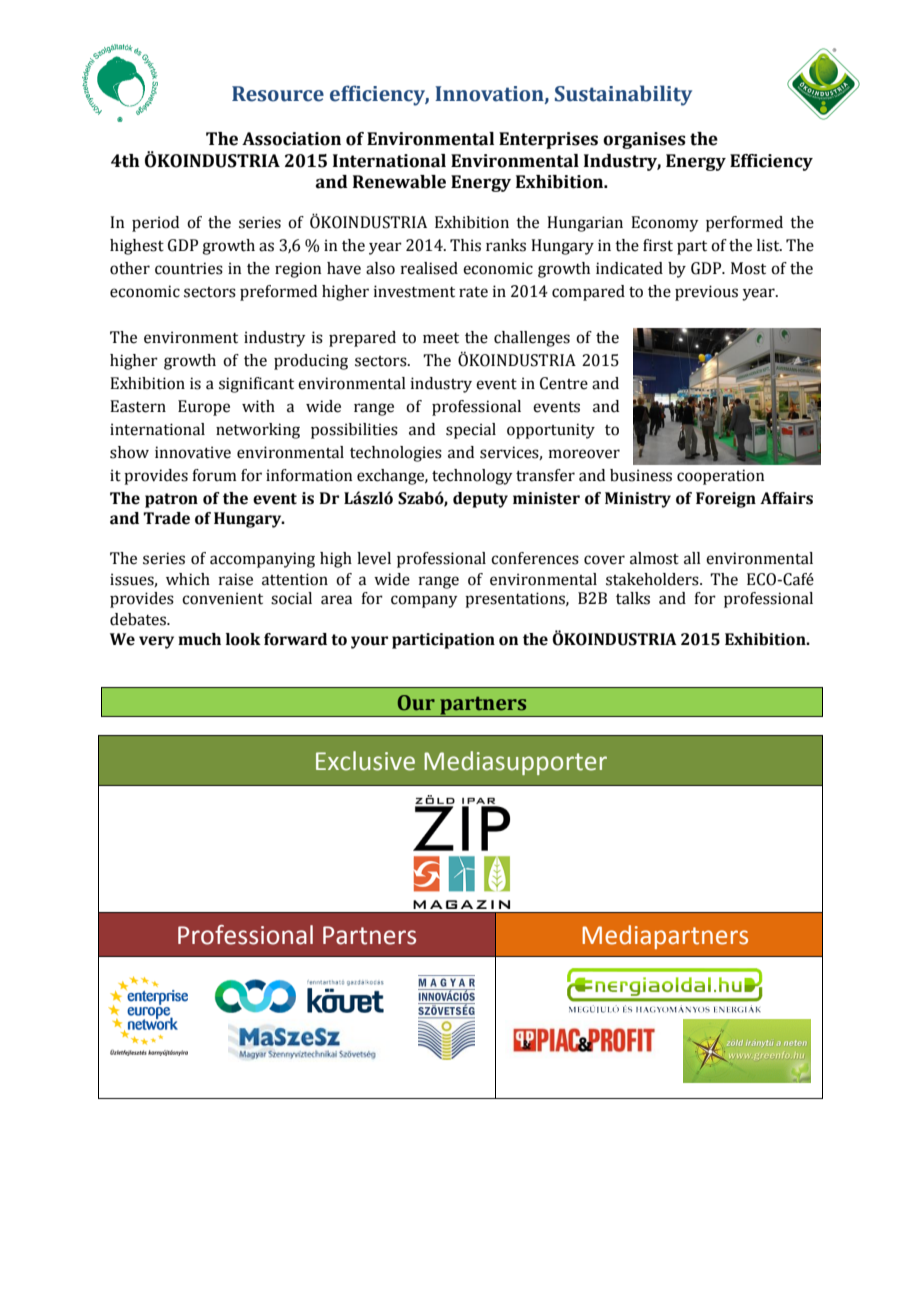 The height and width of the document is (1308, 924). What do you see at coordinates (480, 500) in the document?
I see `deputy` at bounding box center [480, 500].
